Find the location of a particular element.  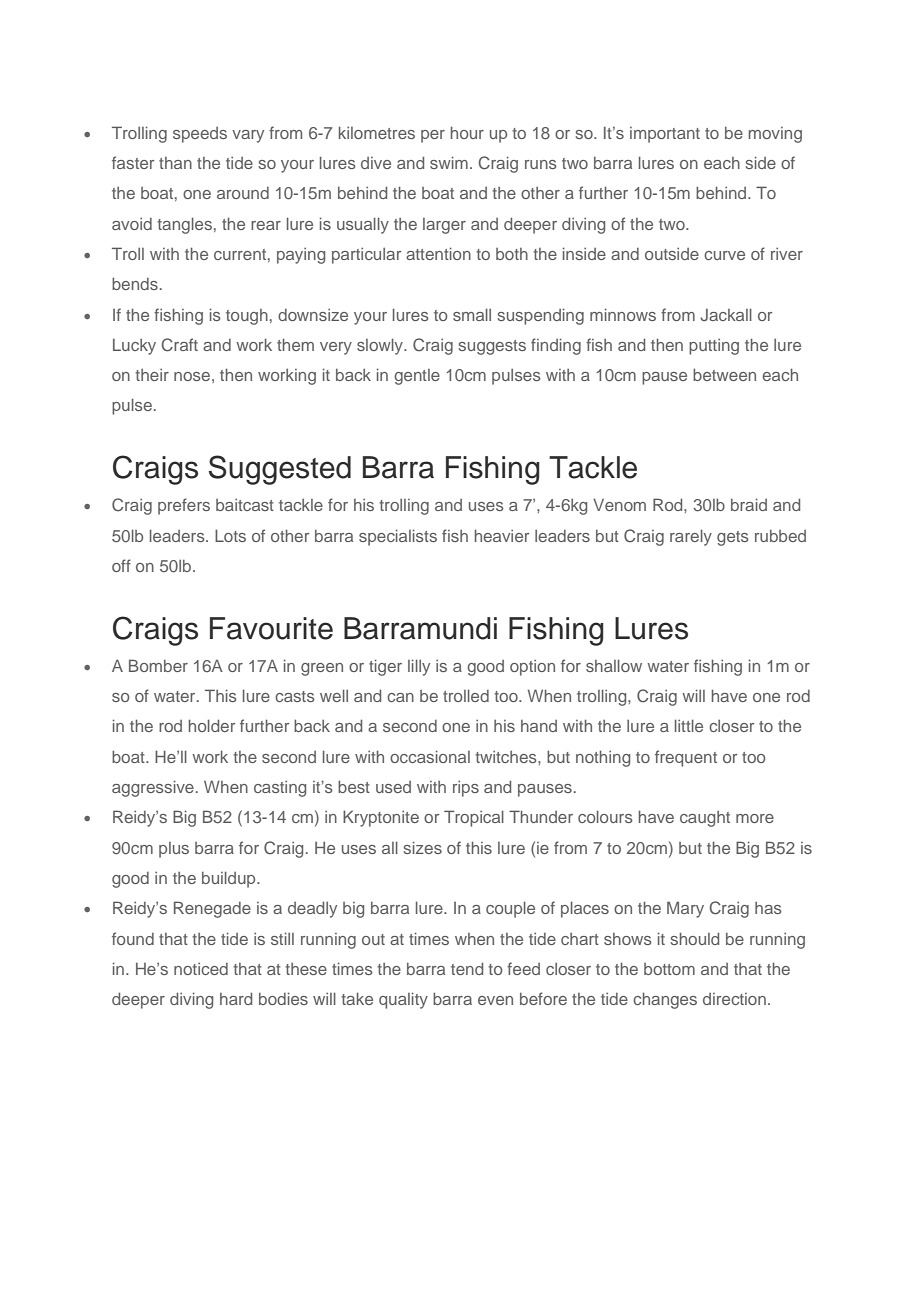

tend is located at coordinates (467, 968).
